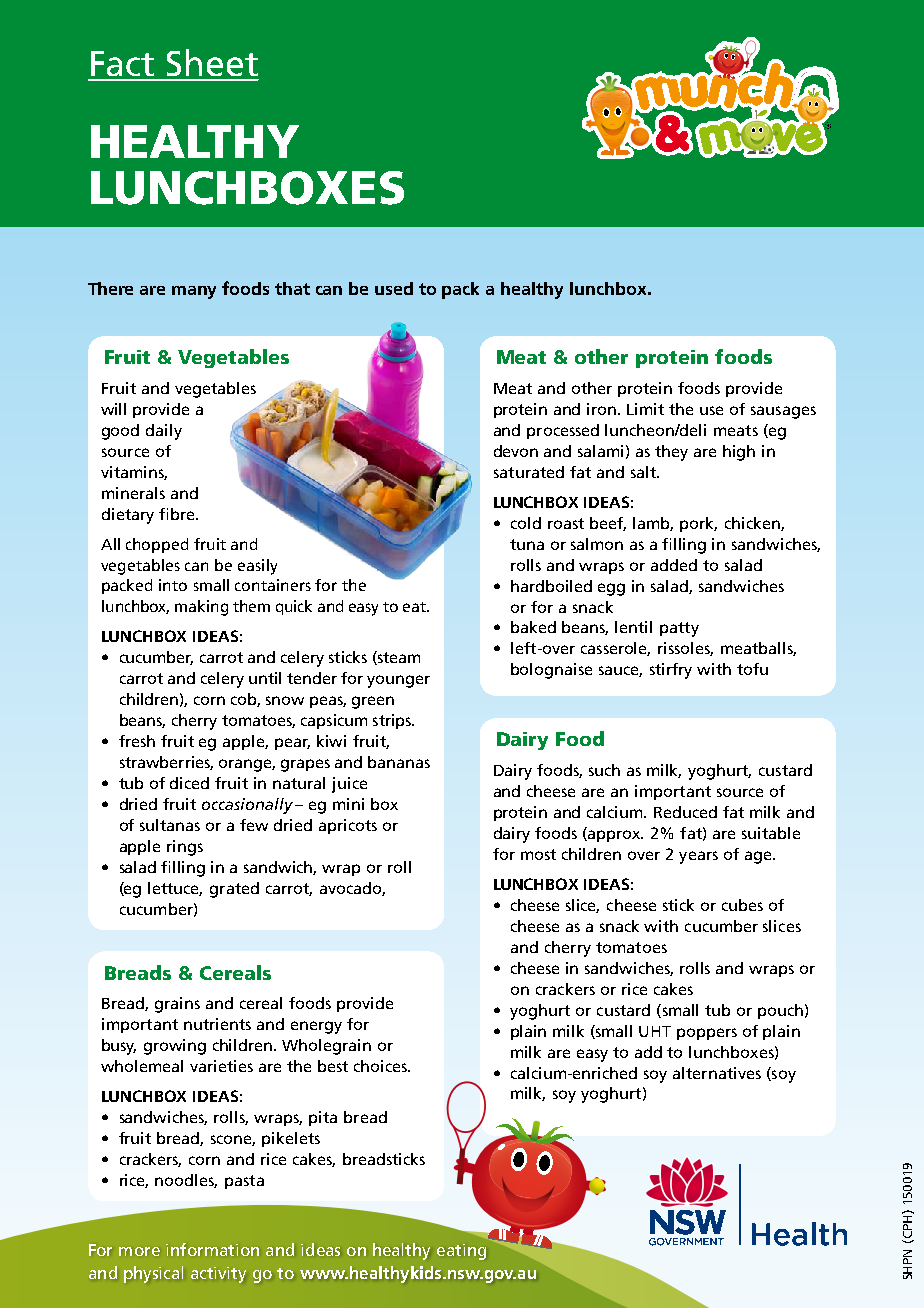  Describe the element at coordinates (185, 848) in the page. I see `rings` at that location.
